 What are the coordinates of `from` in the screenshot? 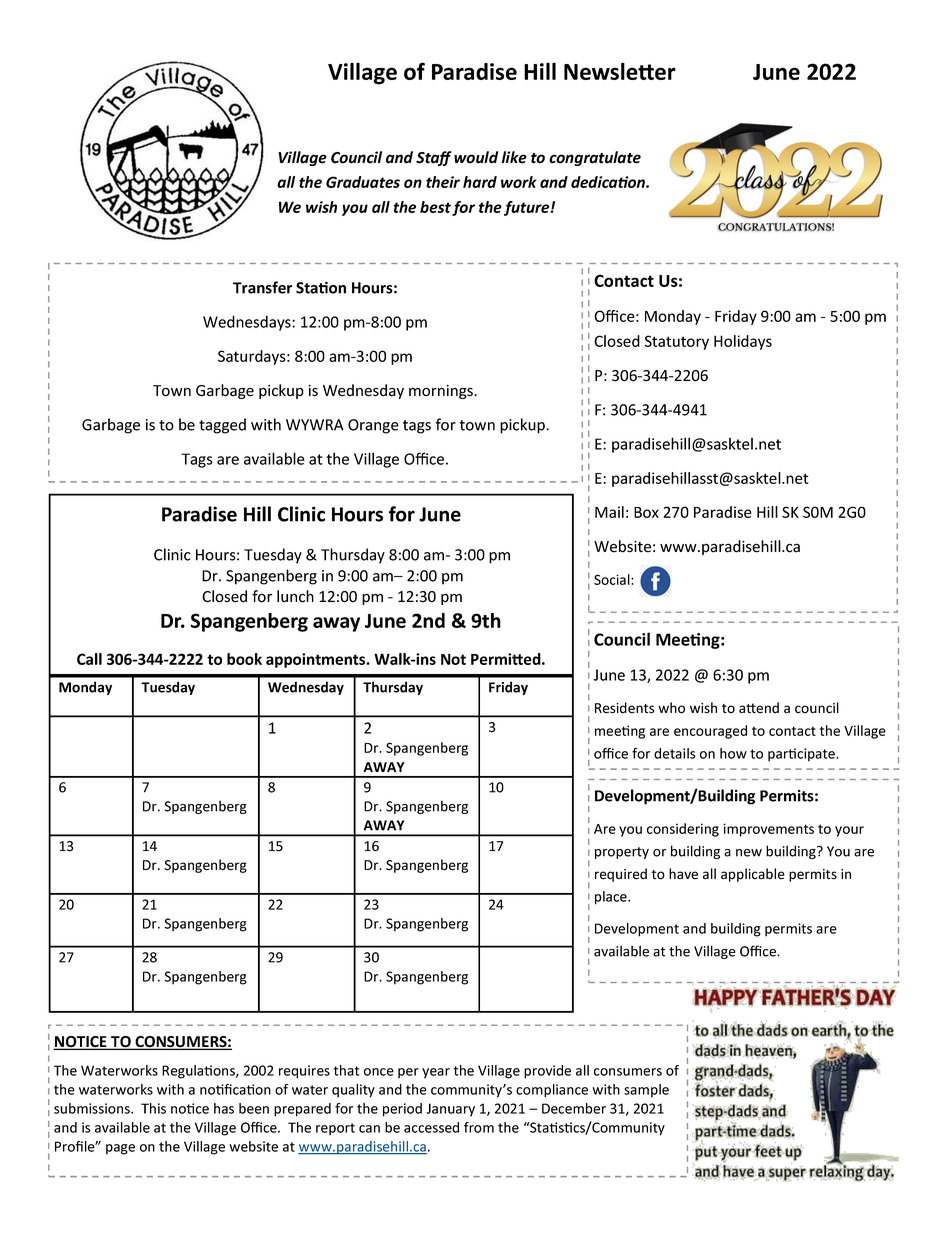 It's located at (479, 1127).
